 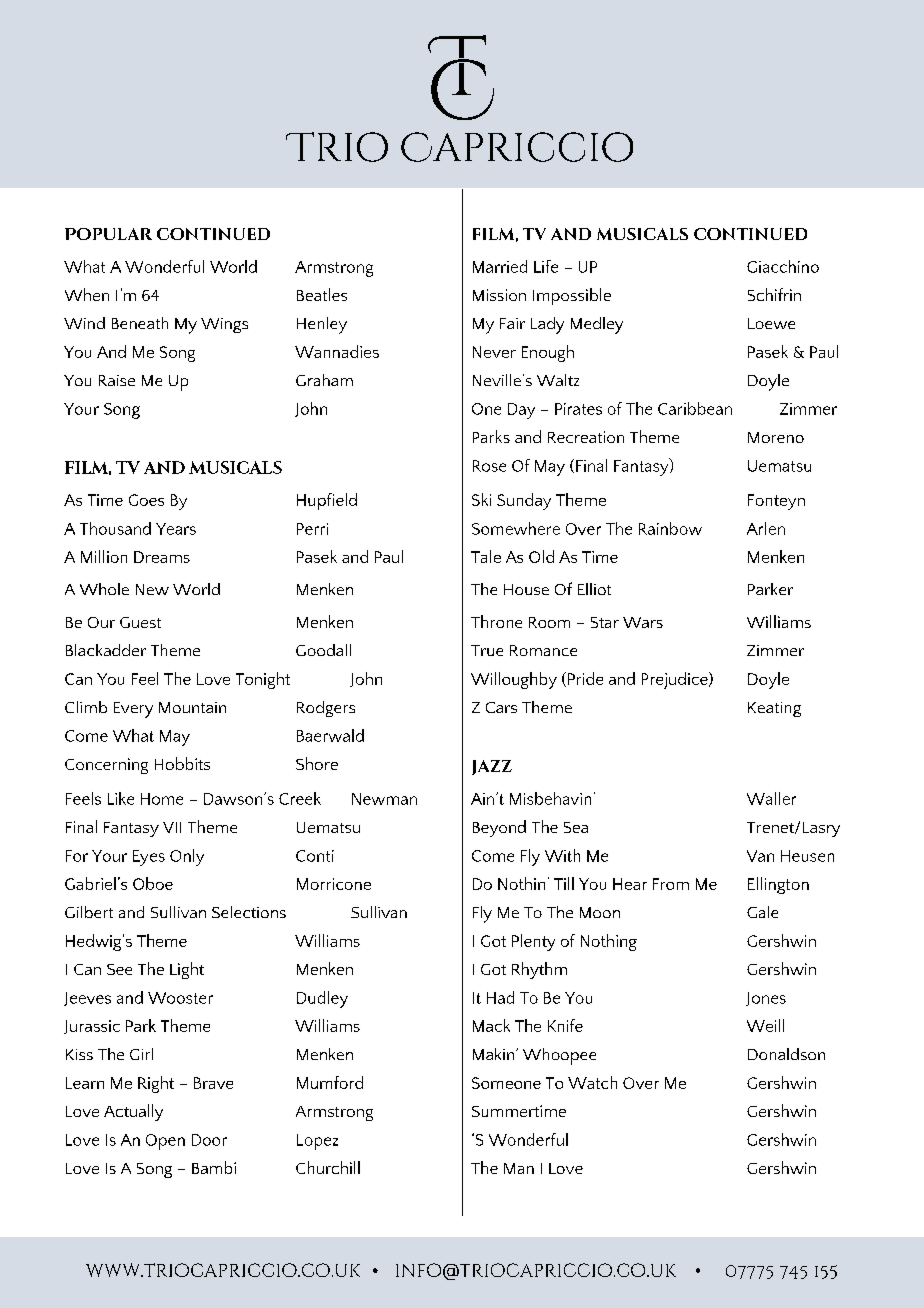 I want to click on Popular, so click(x=108, y=234).
